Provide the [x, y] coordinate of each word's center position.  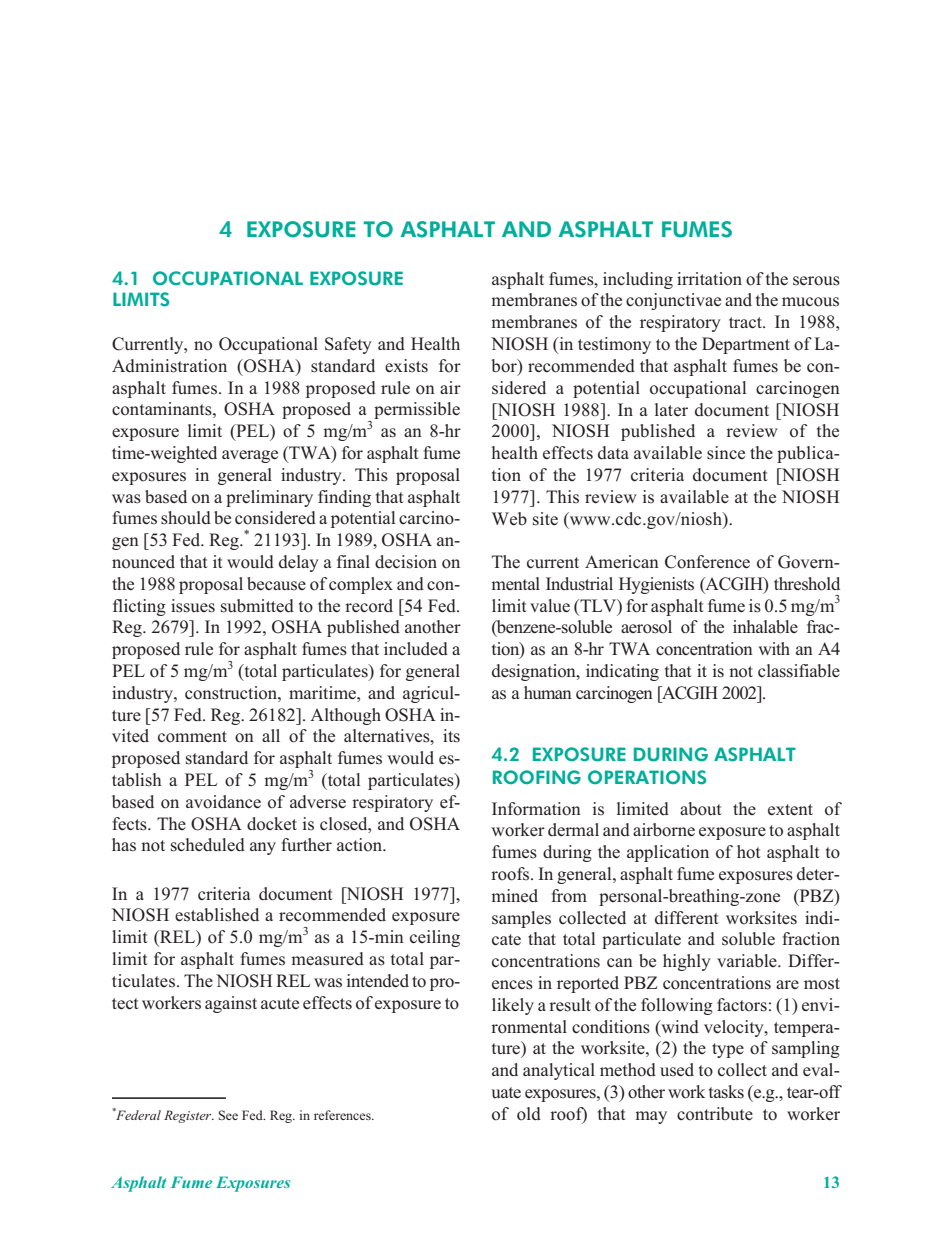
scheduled [208, 845]
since [726, 453]
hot [749, 852]
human [548, 692]
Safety [348, 345]
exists [406, 366]
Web [509, 519]
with [774, 648]
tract [746, 323]
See [228, 1115]
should [186, 518]
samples [521, 919]
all [271, 735]
